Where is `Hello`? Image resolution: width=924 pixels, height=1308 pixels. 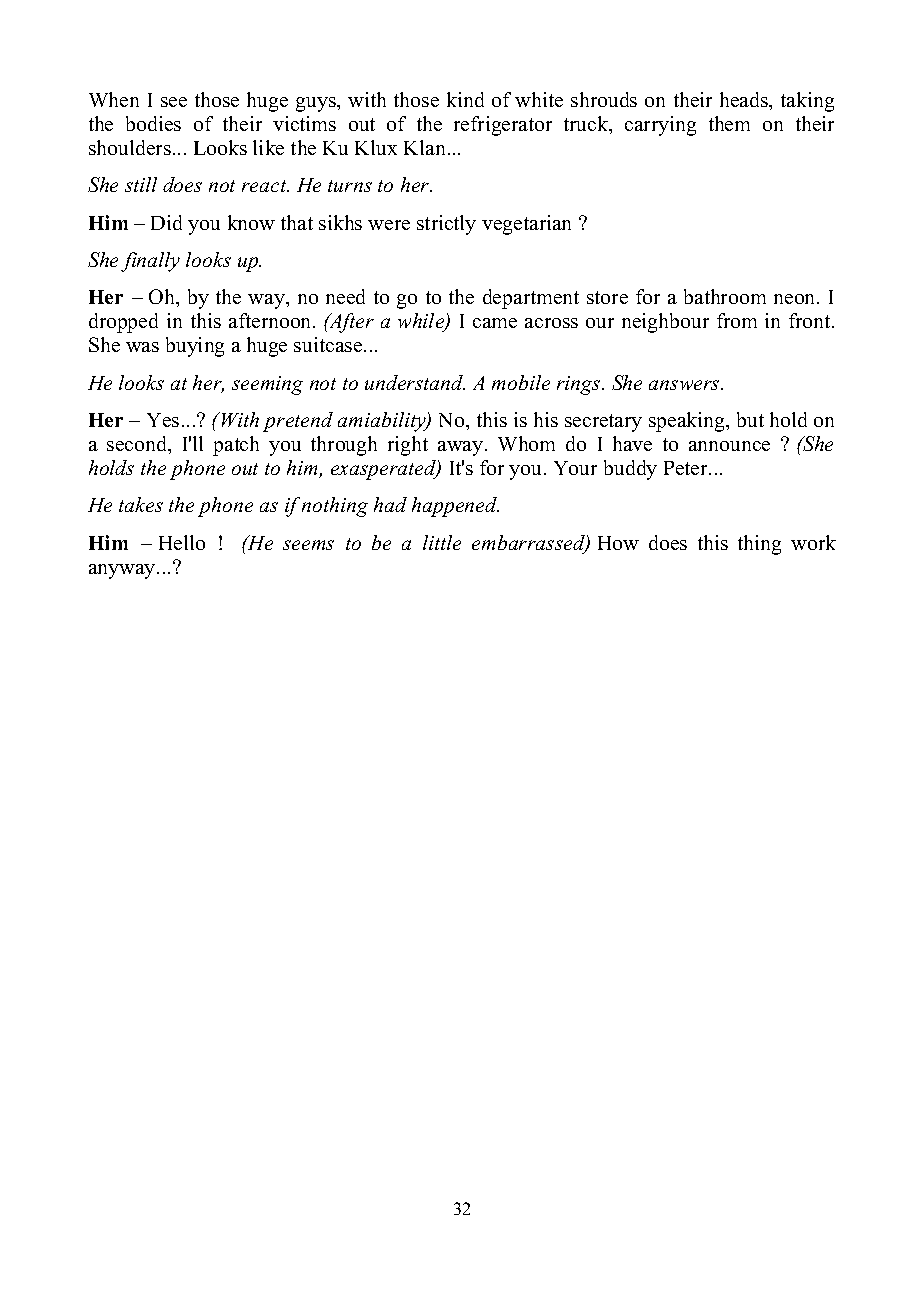
Hello is located at coordinates (182, 542).
